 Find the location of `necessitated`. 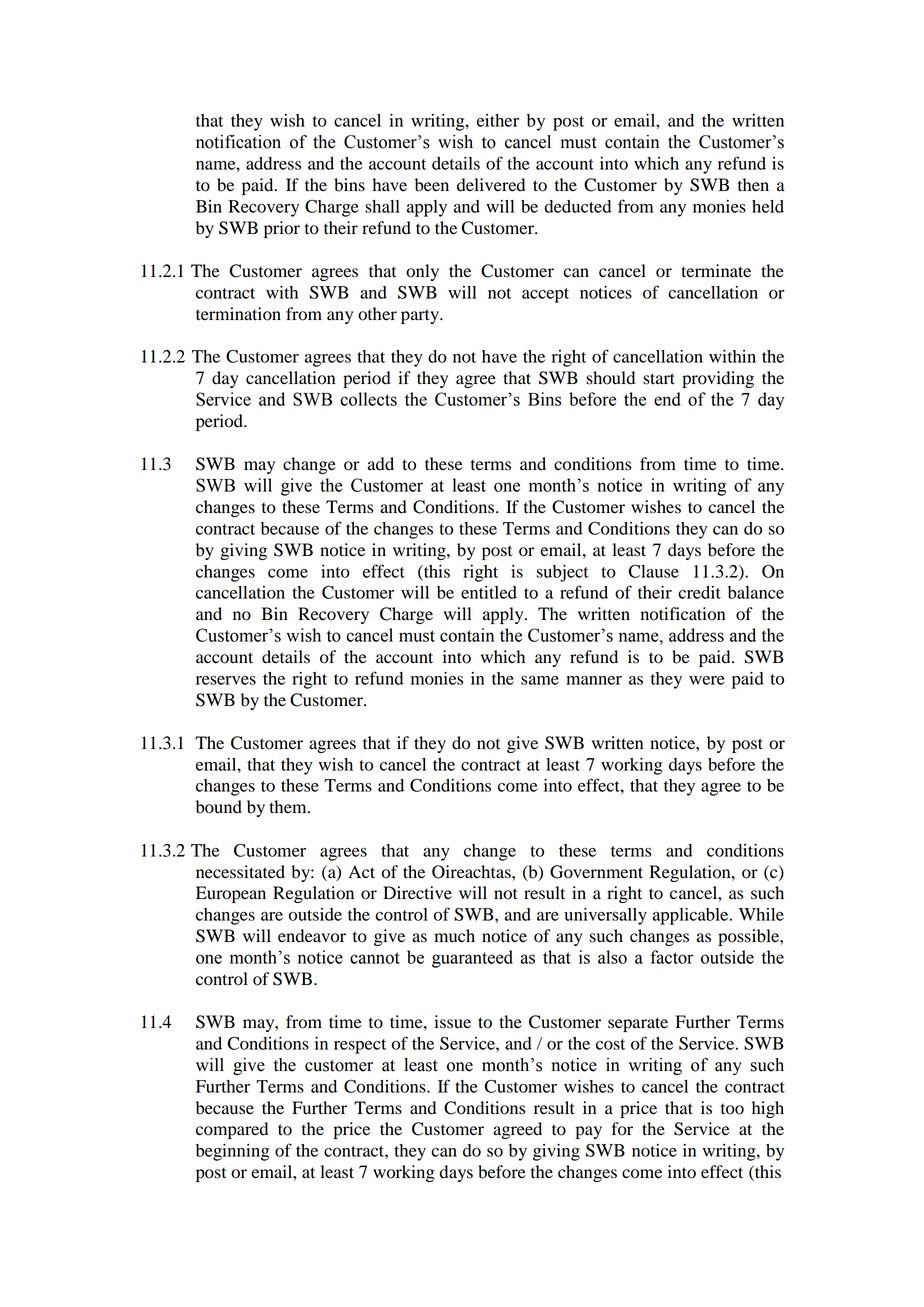

necessitated is located at coordinates (240, 872).
